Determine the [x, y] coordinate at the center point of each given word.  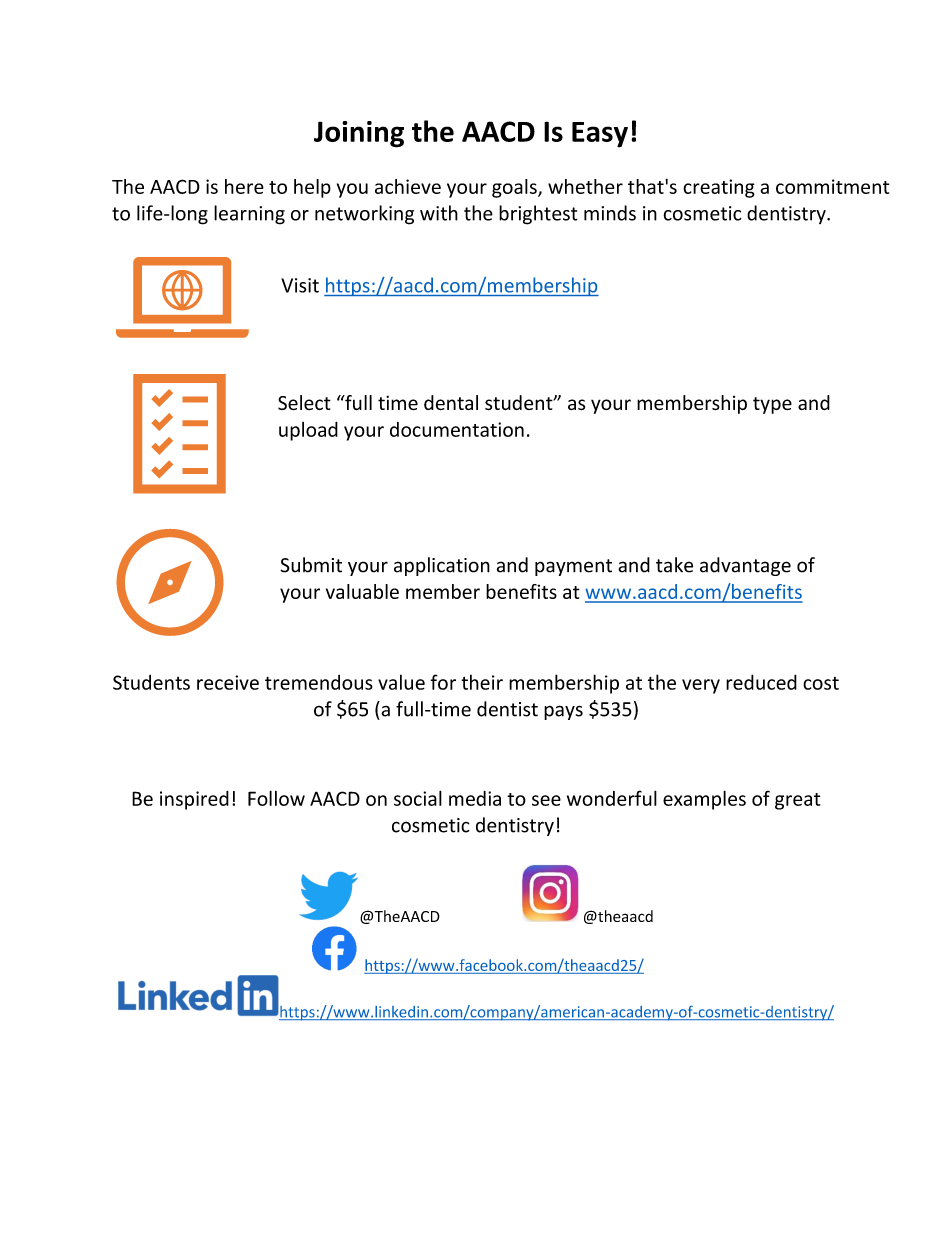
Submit [311, 565]
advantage [745, 566]
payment [573, 567]
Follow [276, 798]
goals [515, 188]
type [772, 405]
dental [451, 403]
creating [719, 188]
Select [304, 403]
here [244, 186]
